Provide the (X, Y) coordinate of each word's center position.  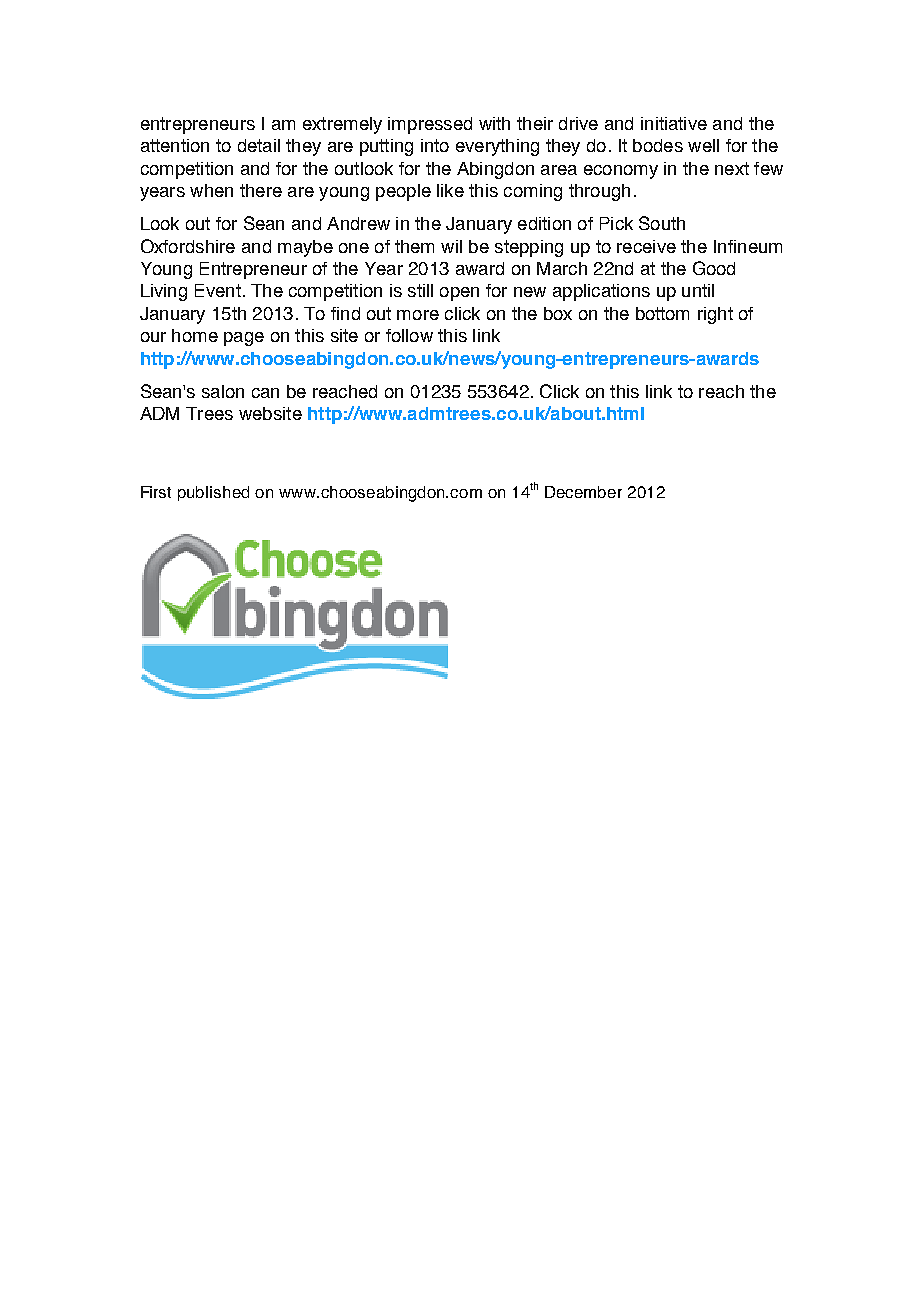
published (213, 493)
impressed (430, 125)
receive (646, 246)
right (715, 315)
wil (451, 246)
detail (259, 145)
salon (223, 391)
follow (409, 335)
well (703, 145)
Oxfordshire (188, 246)
